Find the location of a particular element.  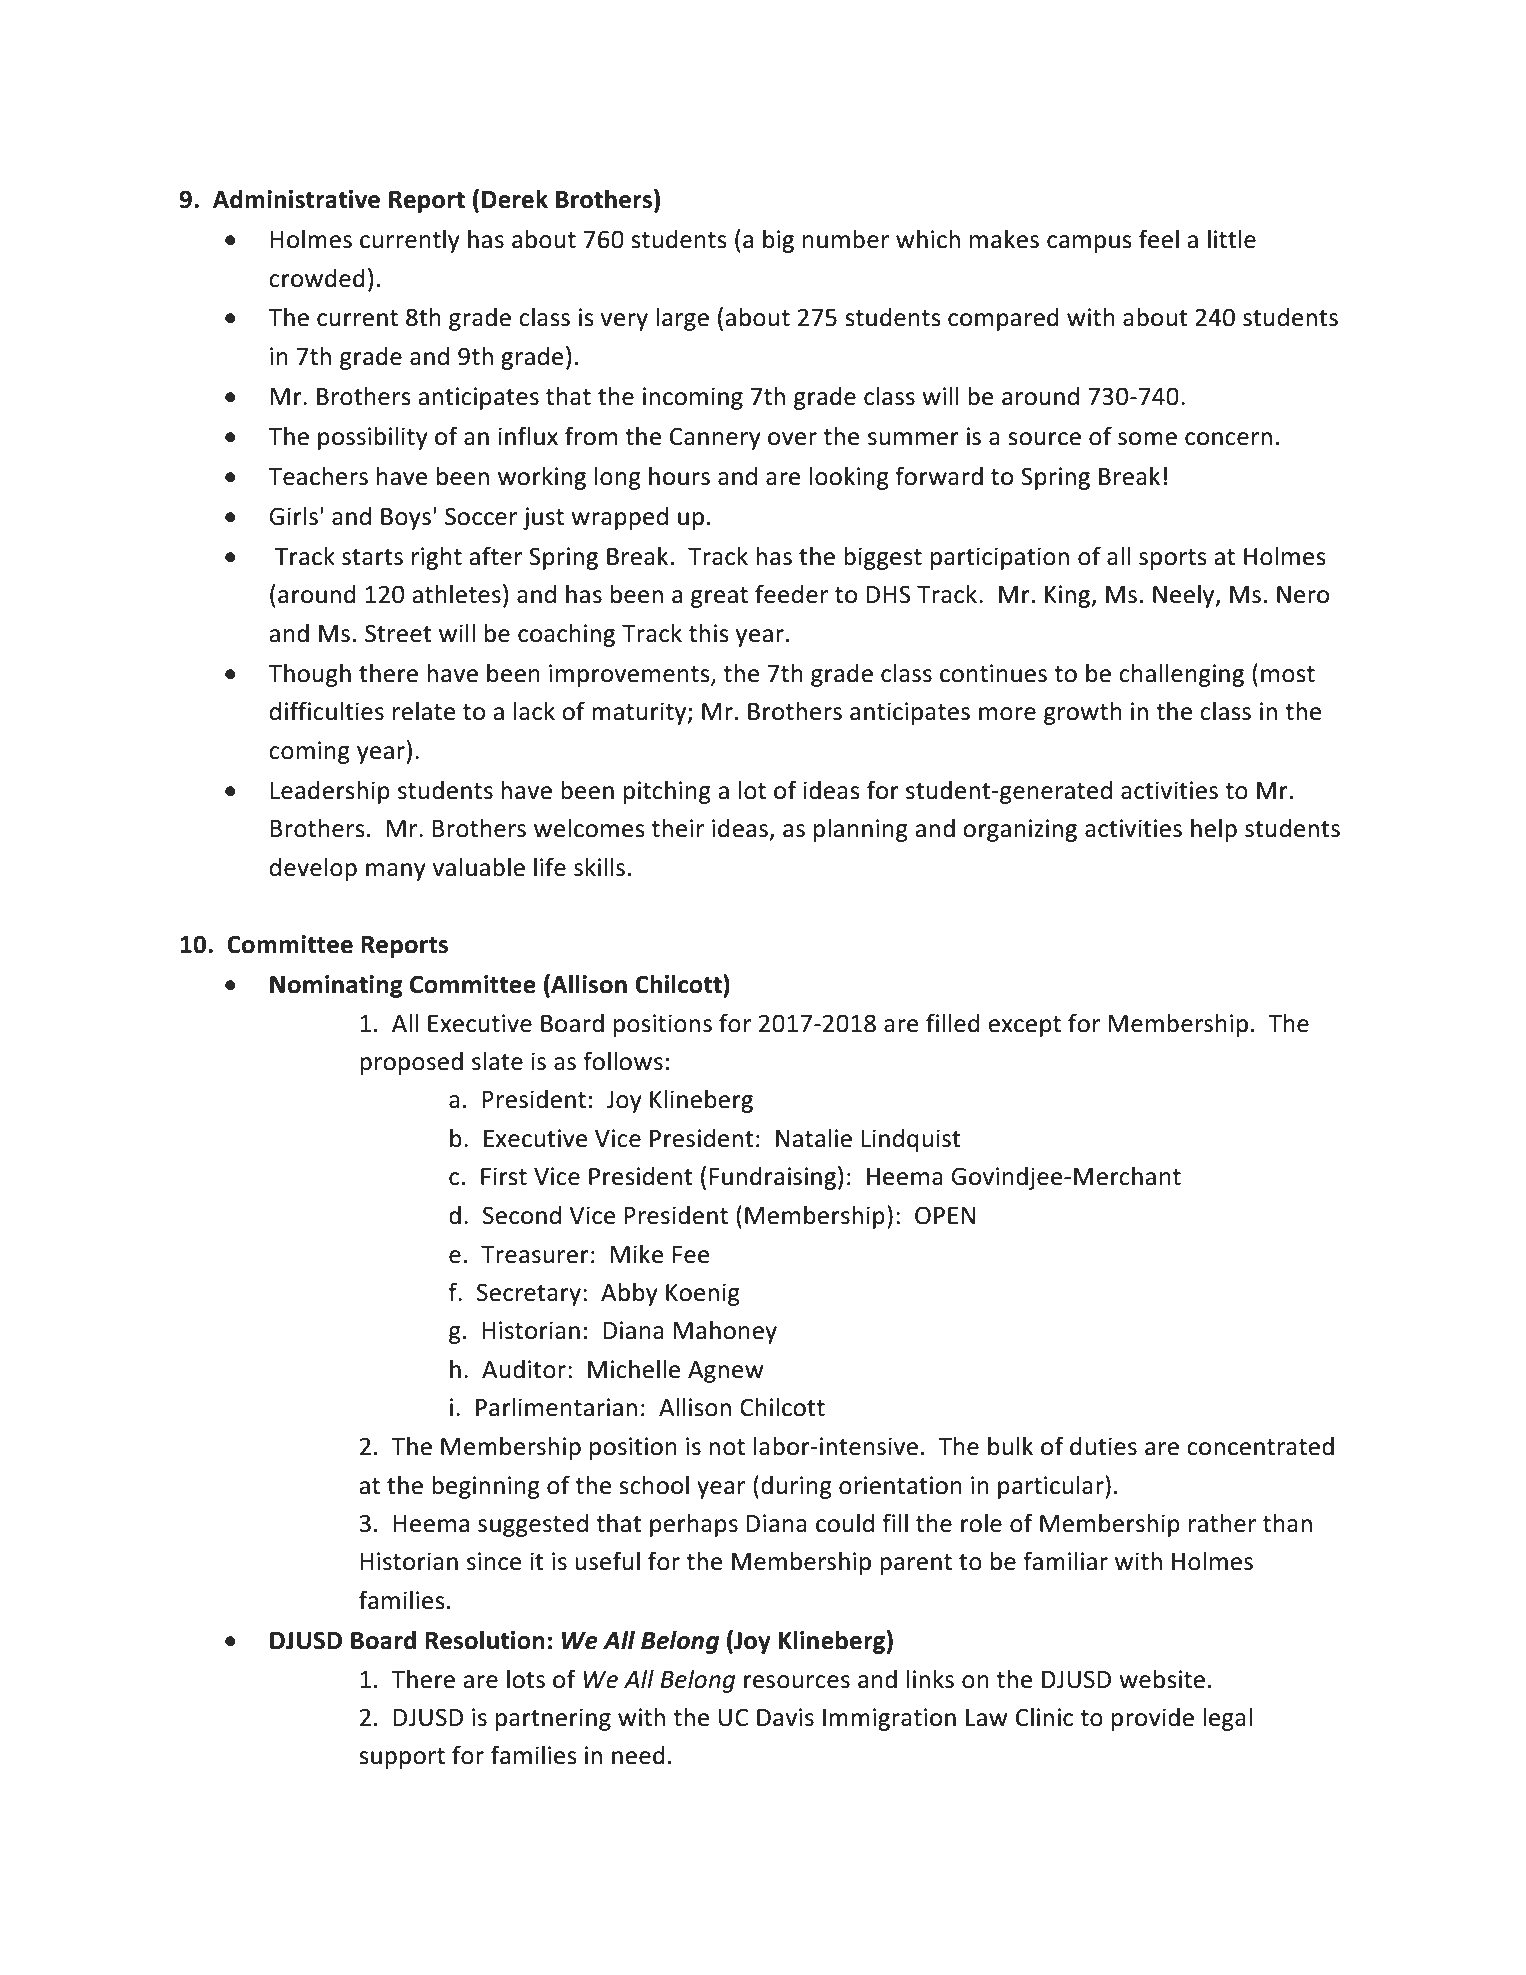

Davis is located at coordinates (785, 1717).
